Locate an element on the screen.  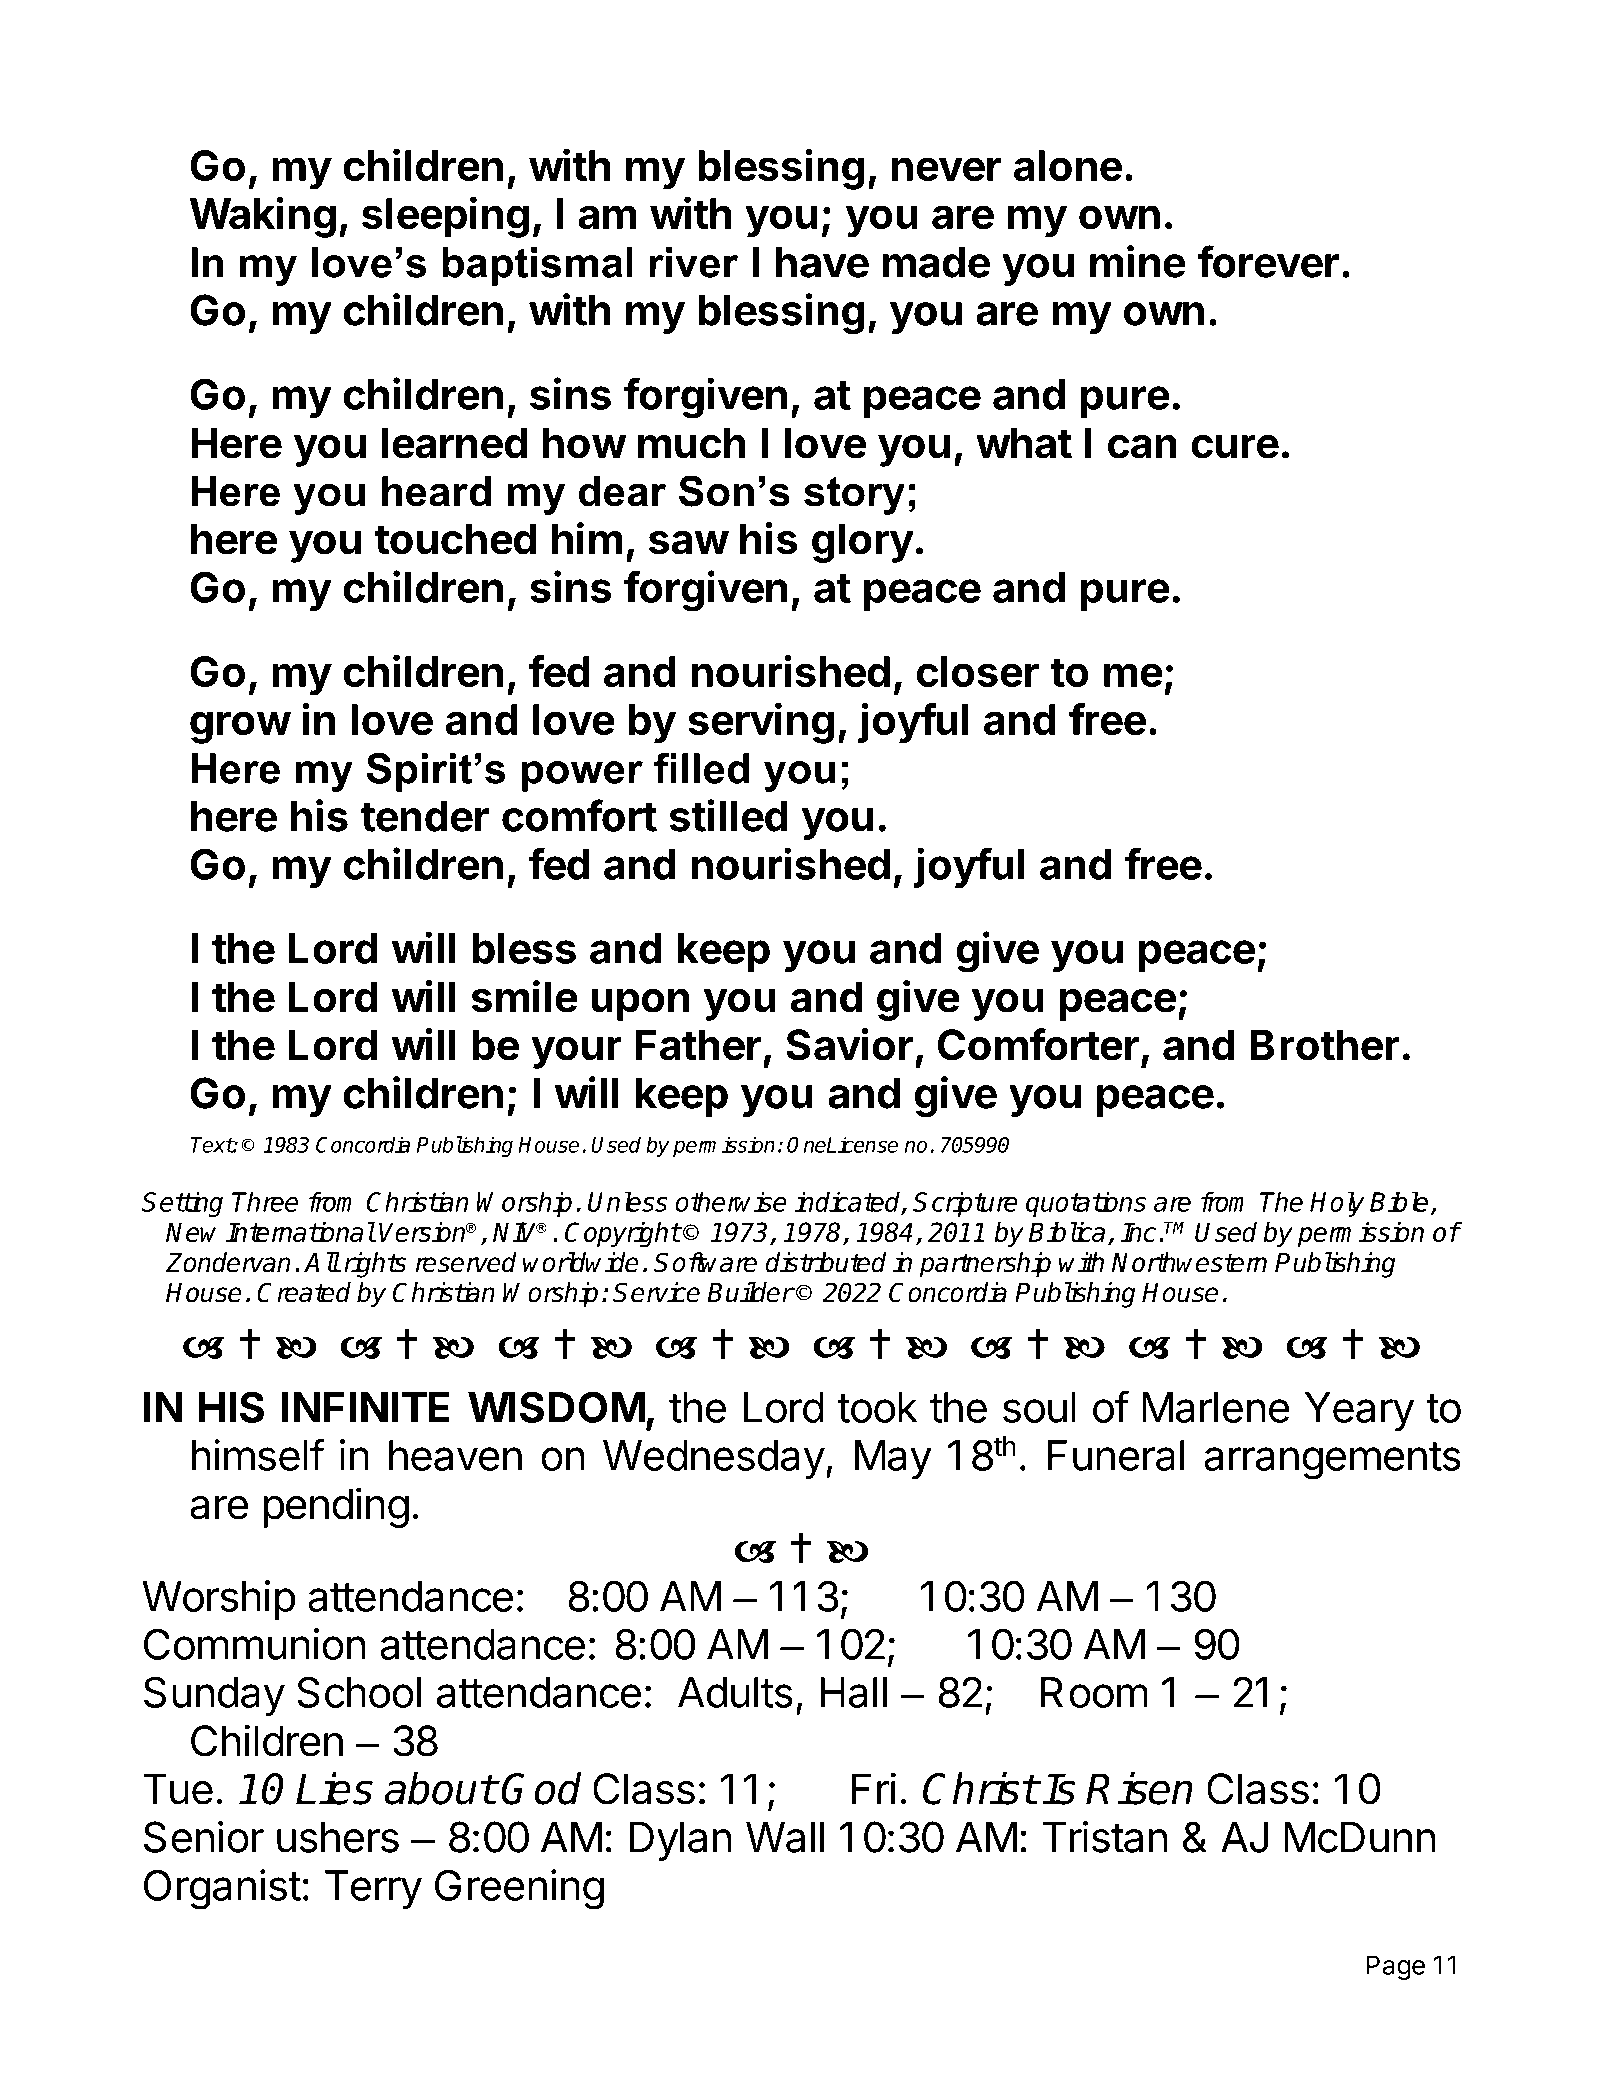
Brother is located at coordinates (1325, 1045).
